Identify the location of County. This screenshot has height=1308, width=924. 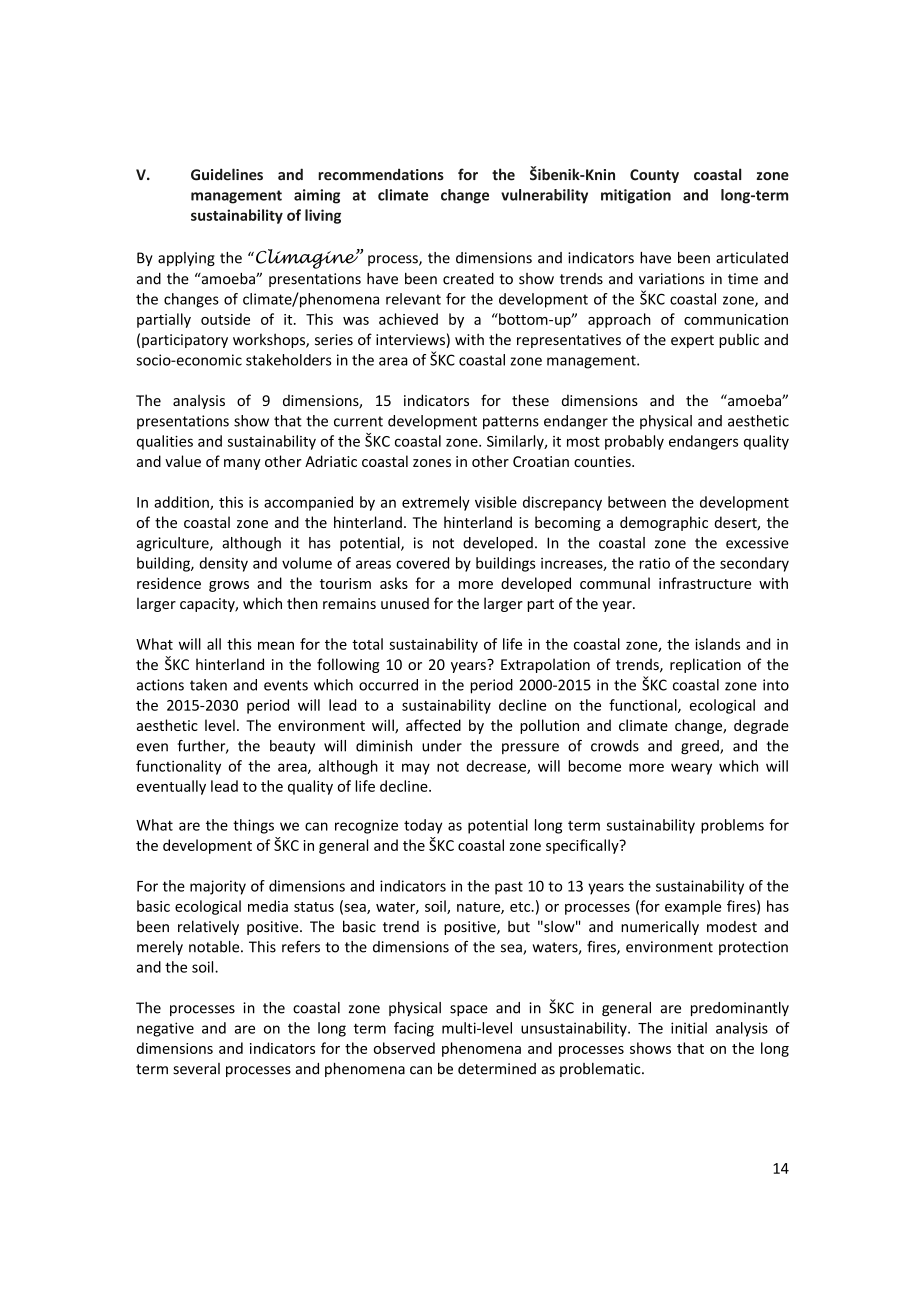
(654, 176).
